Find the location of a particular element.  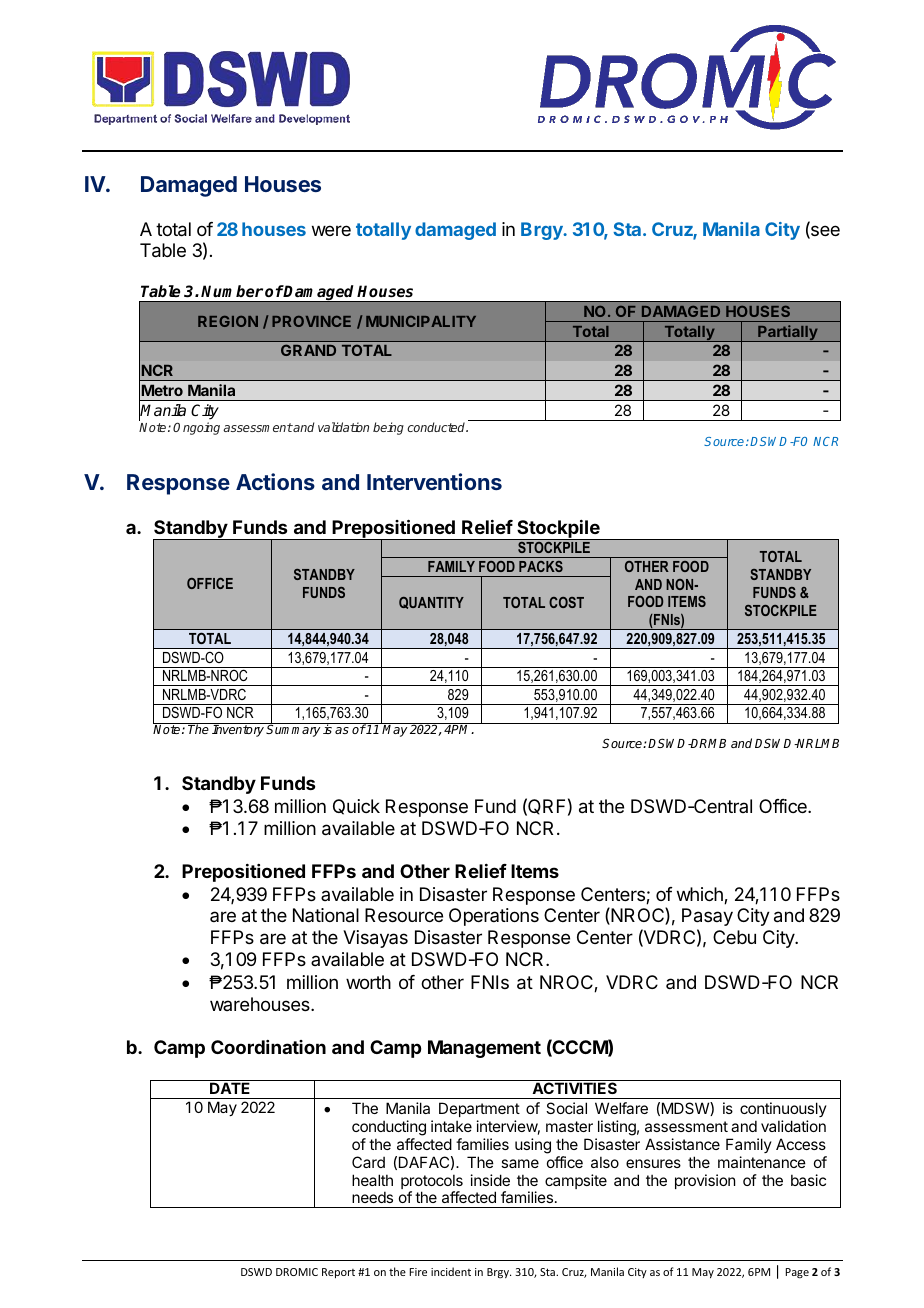

QUANTITY is located at coordinates (431, 603).
